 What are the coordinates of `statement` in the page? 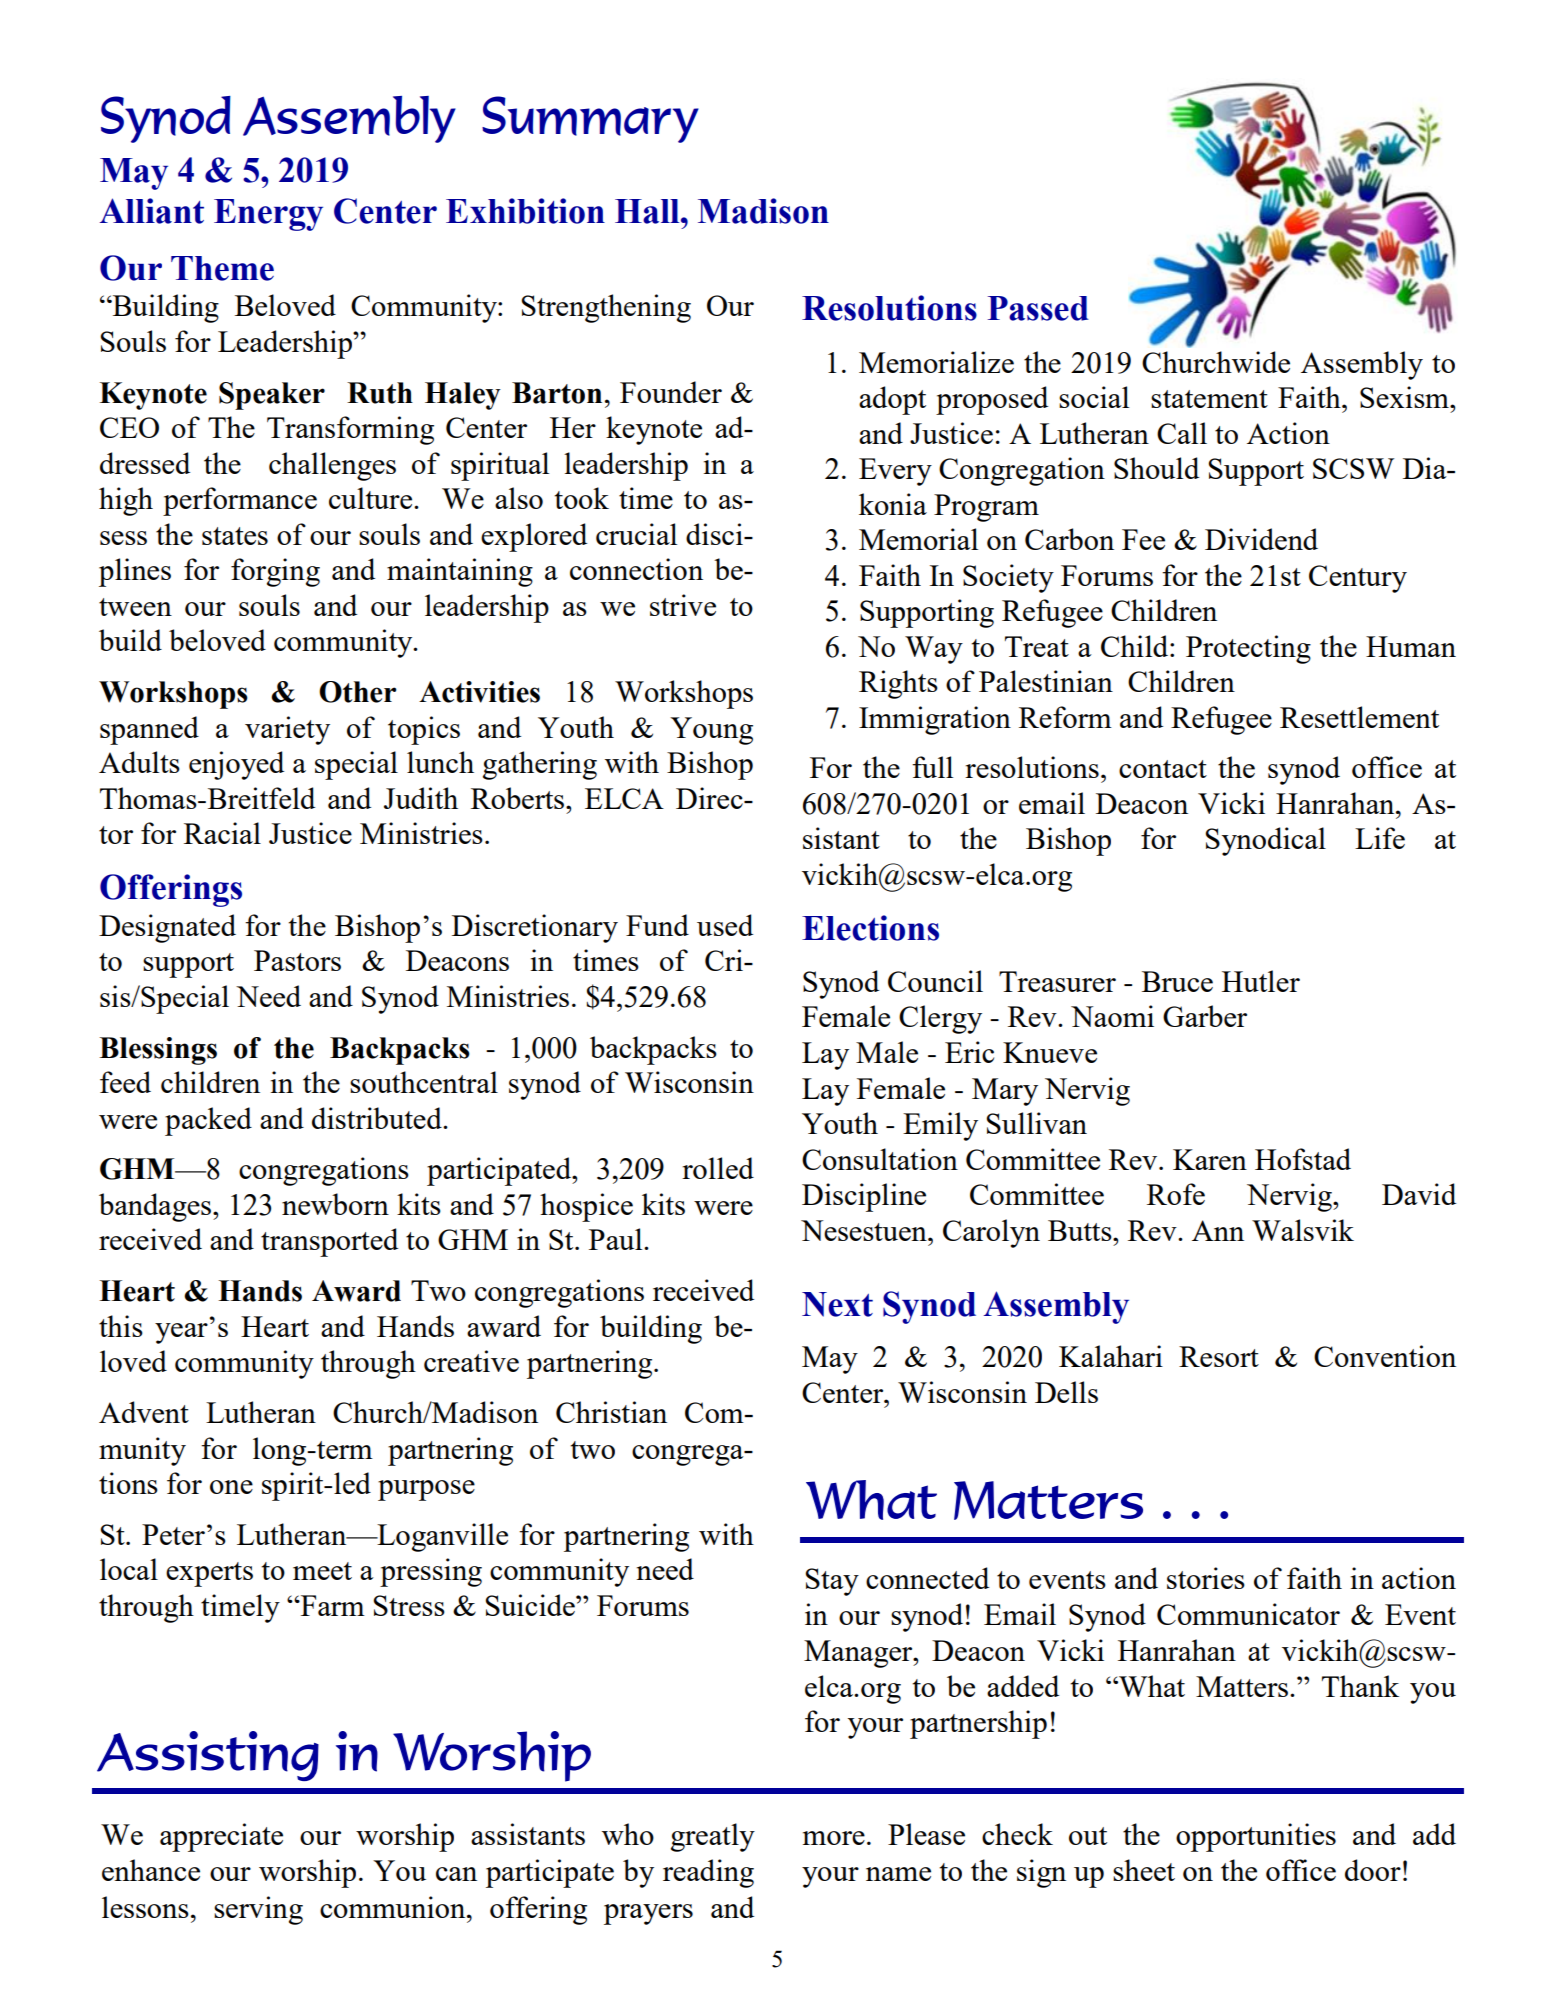 It's located at (1209, 399).
